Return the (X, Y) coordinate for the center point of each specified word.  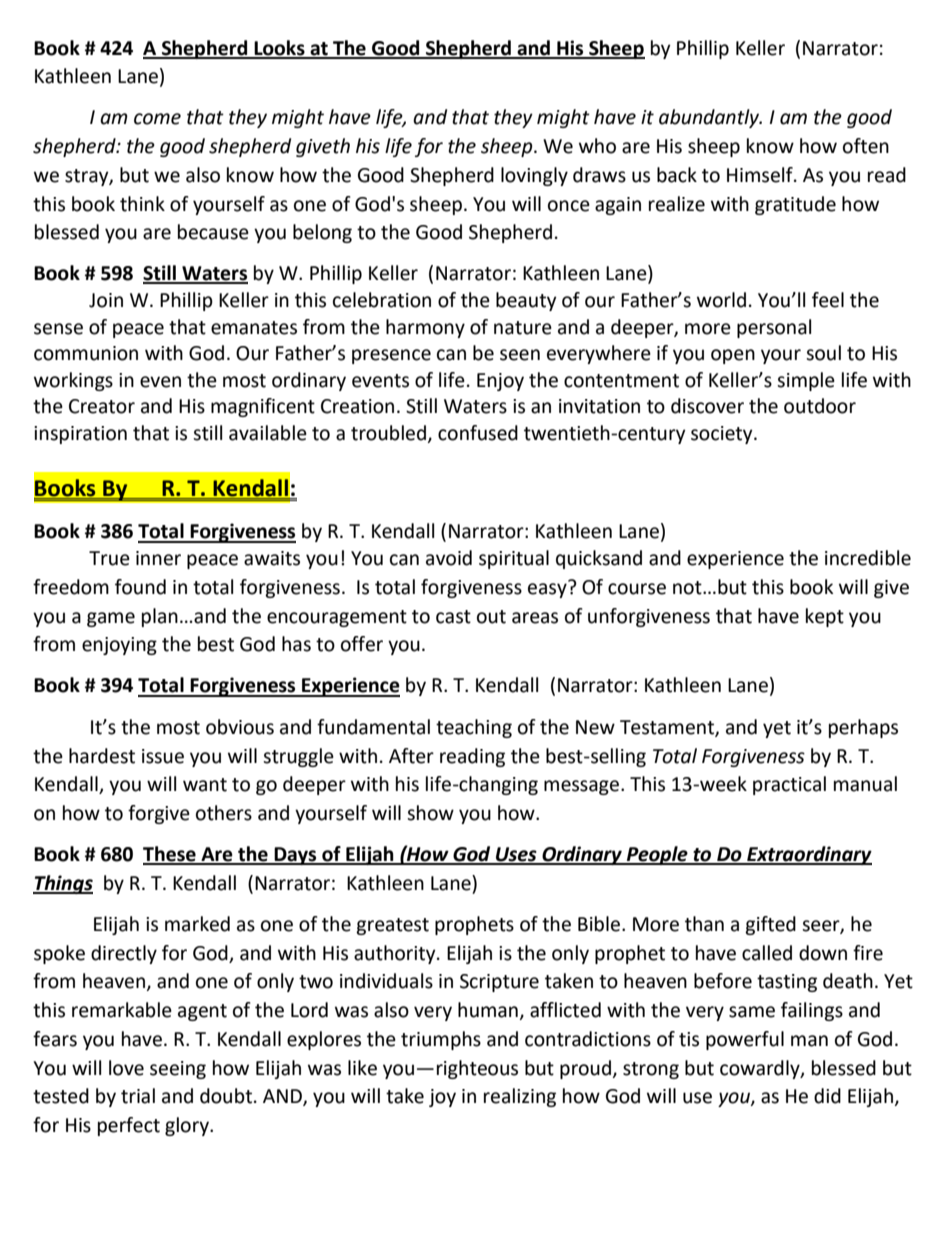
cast (453, 617)
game (111, 619)
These (170, 855)
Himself (761, 175)
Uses (516, 855)
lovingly (534, 176)
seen (520, 355)
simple (806, 381)
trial (138, 1096)
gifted (770, 925)
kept (825, 617)
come (157, 119)
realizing (520, 1097)
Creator (102, 406)
